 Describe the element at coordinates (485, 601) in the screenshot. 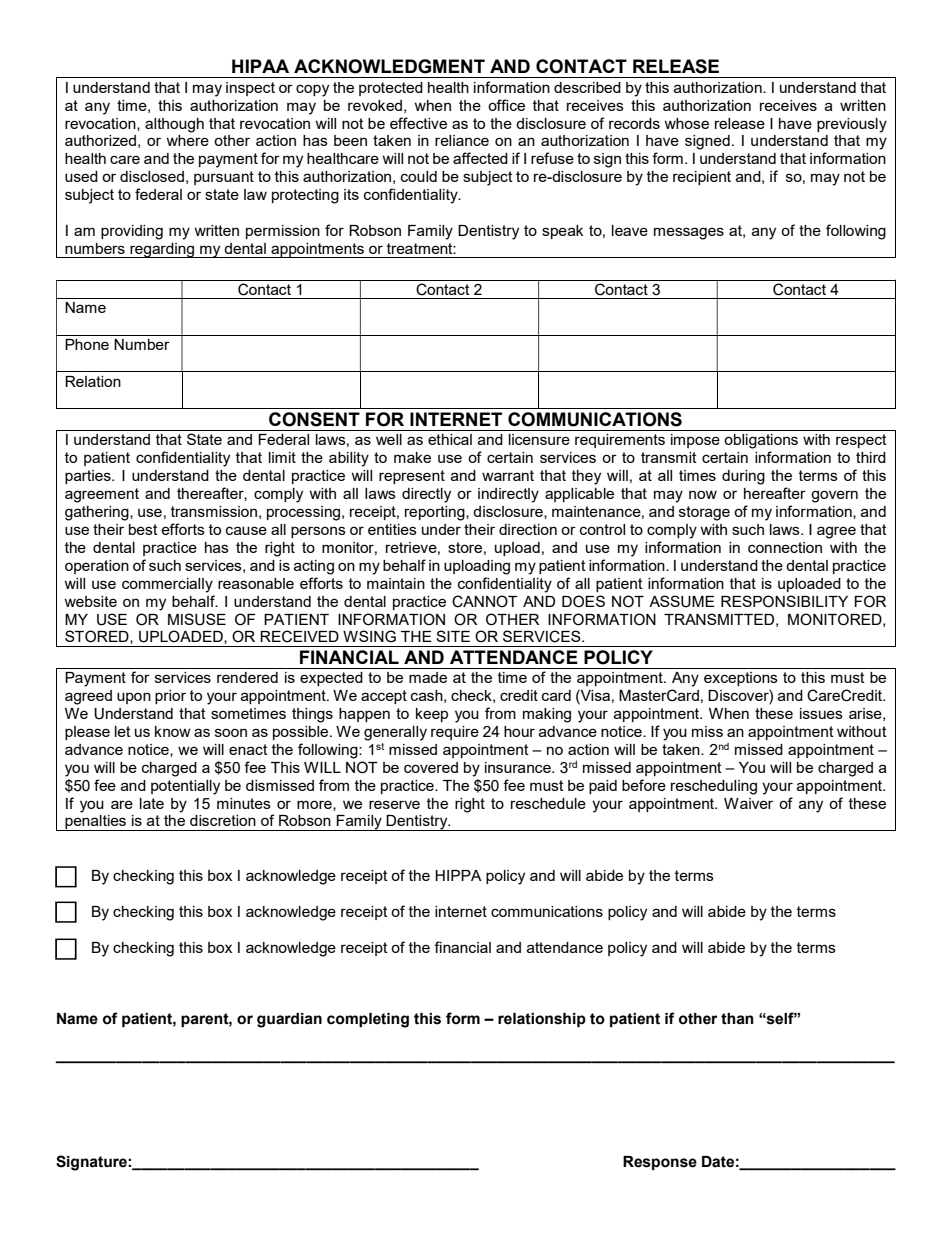

I see `CANNOT` at that location.
